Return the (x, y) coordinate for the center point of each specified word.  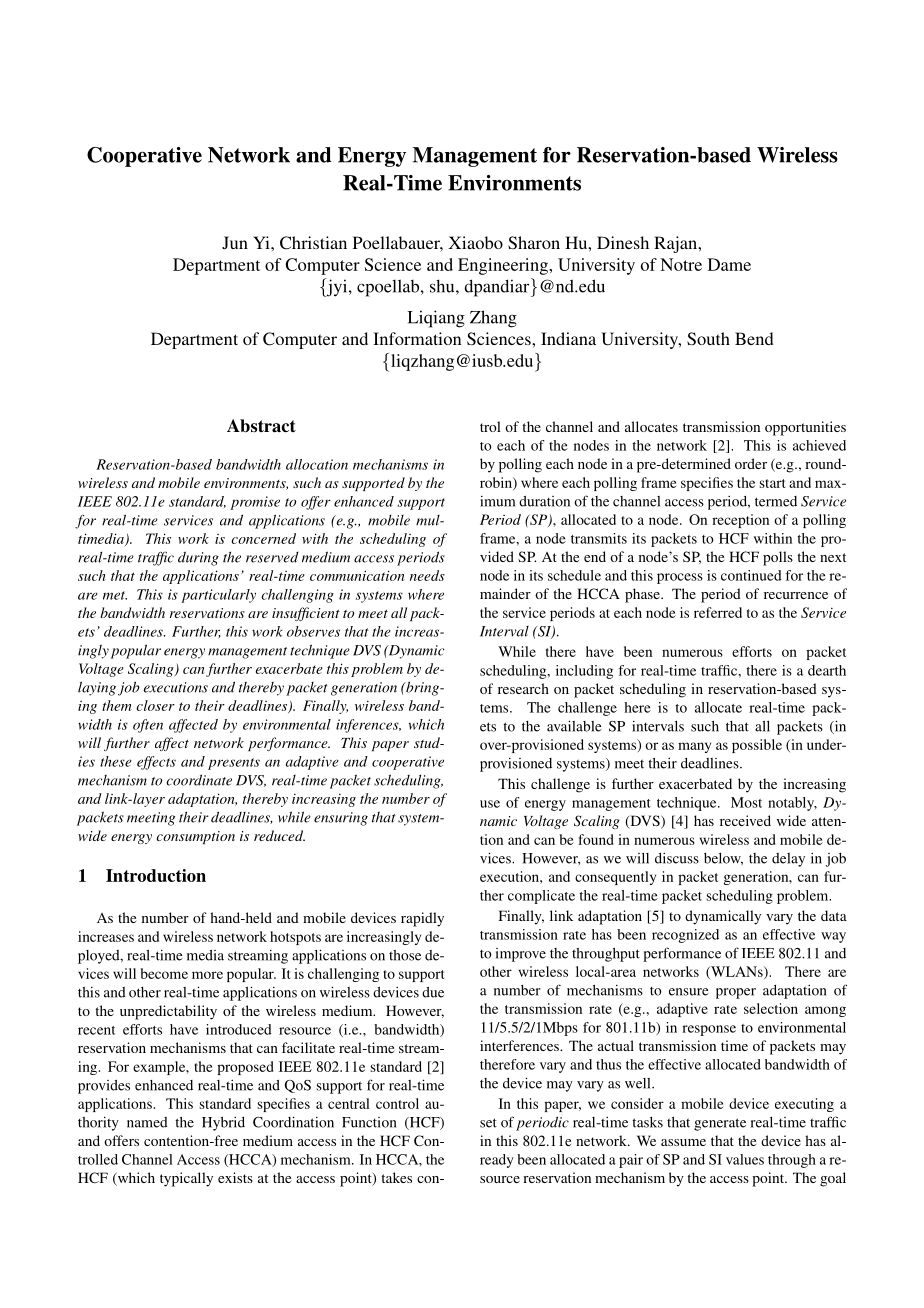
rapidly (422, 919)
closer (155, 705)
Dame (729, 264)
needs (427, 575)
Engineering (504, 266)
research (523, 688)
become (164, 973)
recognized (685, 936)
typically (186, 1179)
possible (757, 746)
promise (255, 503)
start (772, 483)
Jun (235, 243)
